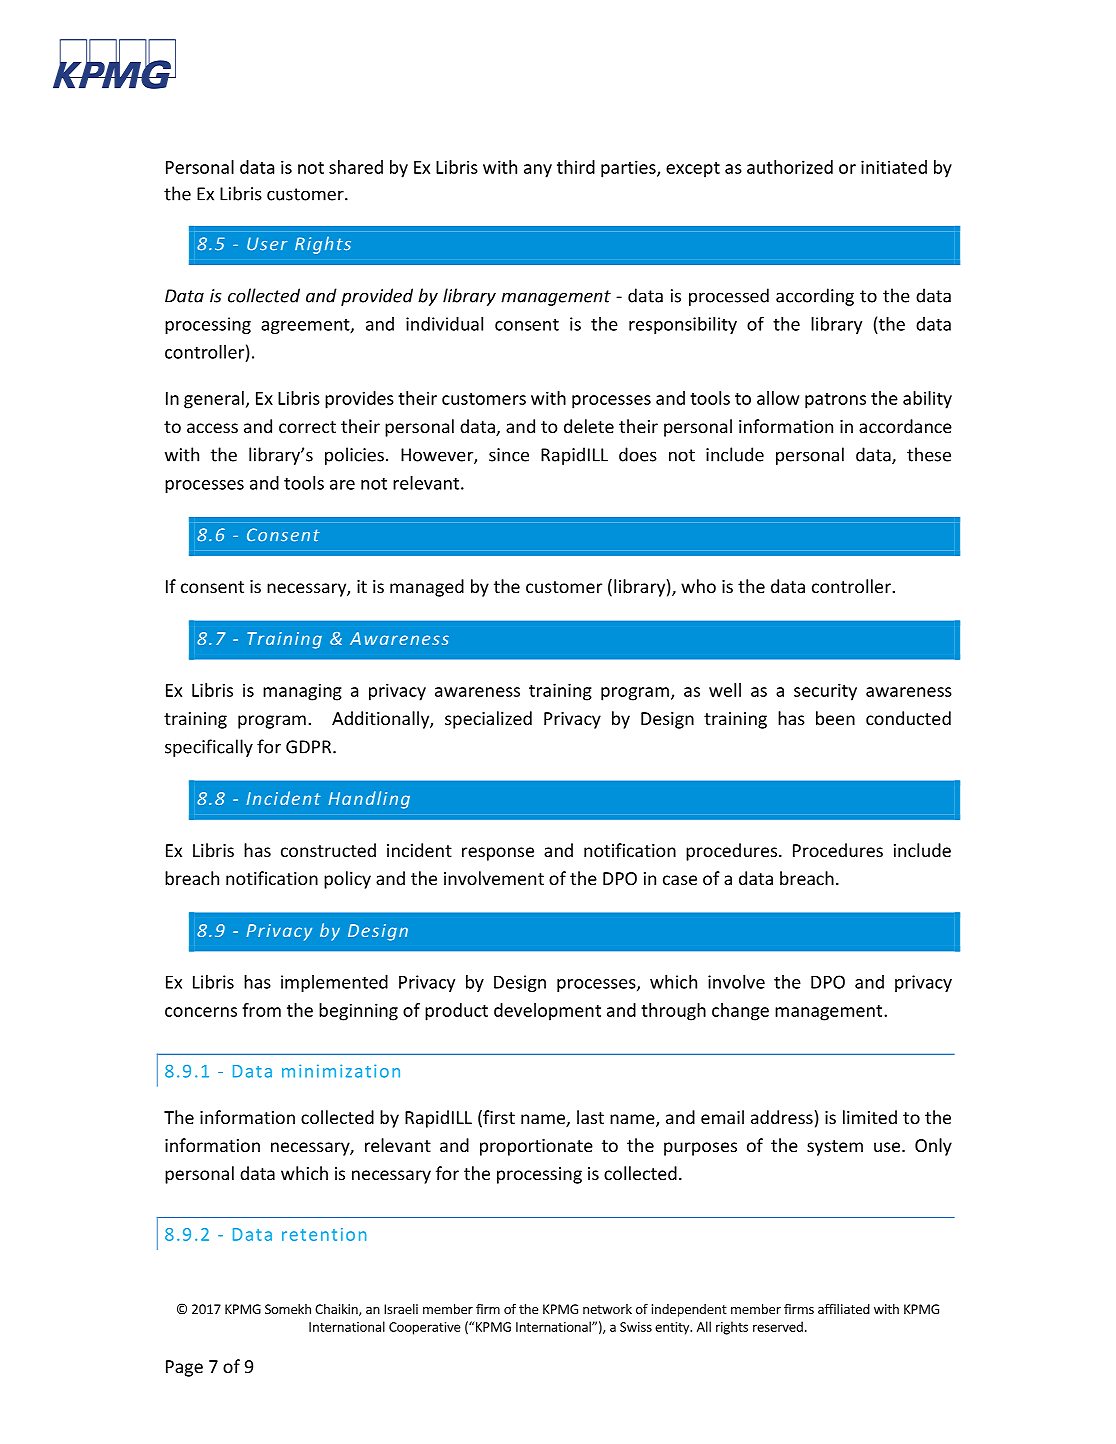 This page has width=1116, height=1444. Describe the element at coordinates (307, 427) in the page. I see `correct` at that location.
